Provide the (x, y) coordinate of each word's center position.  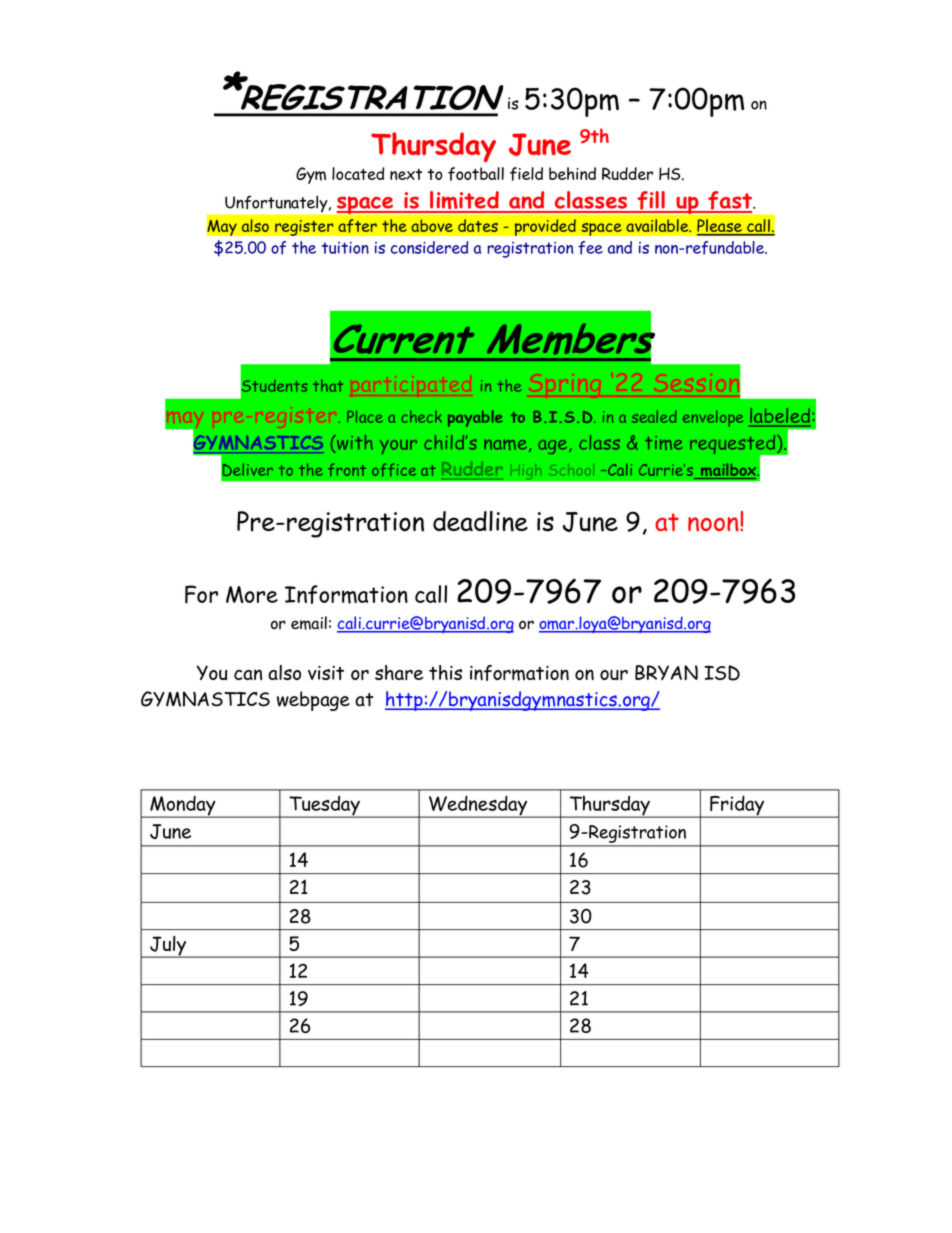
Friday (737, 806)
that (328, 385)
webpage (313, 701)
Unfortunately (277, 204)
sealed (654, 416)
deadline (480, 521)
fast (730, 201)
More (252, 594)
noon (714, 524)
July (168, 947)
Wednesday (478, 806)
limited (464, 201)
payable (475, 418)
